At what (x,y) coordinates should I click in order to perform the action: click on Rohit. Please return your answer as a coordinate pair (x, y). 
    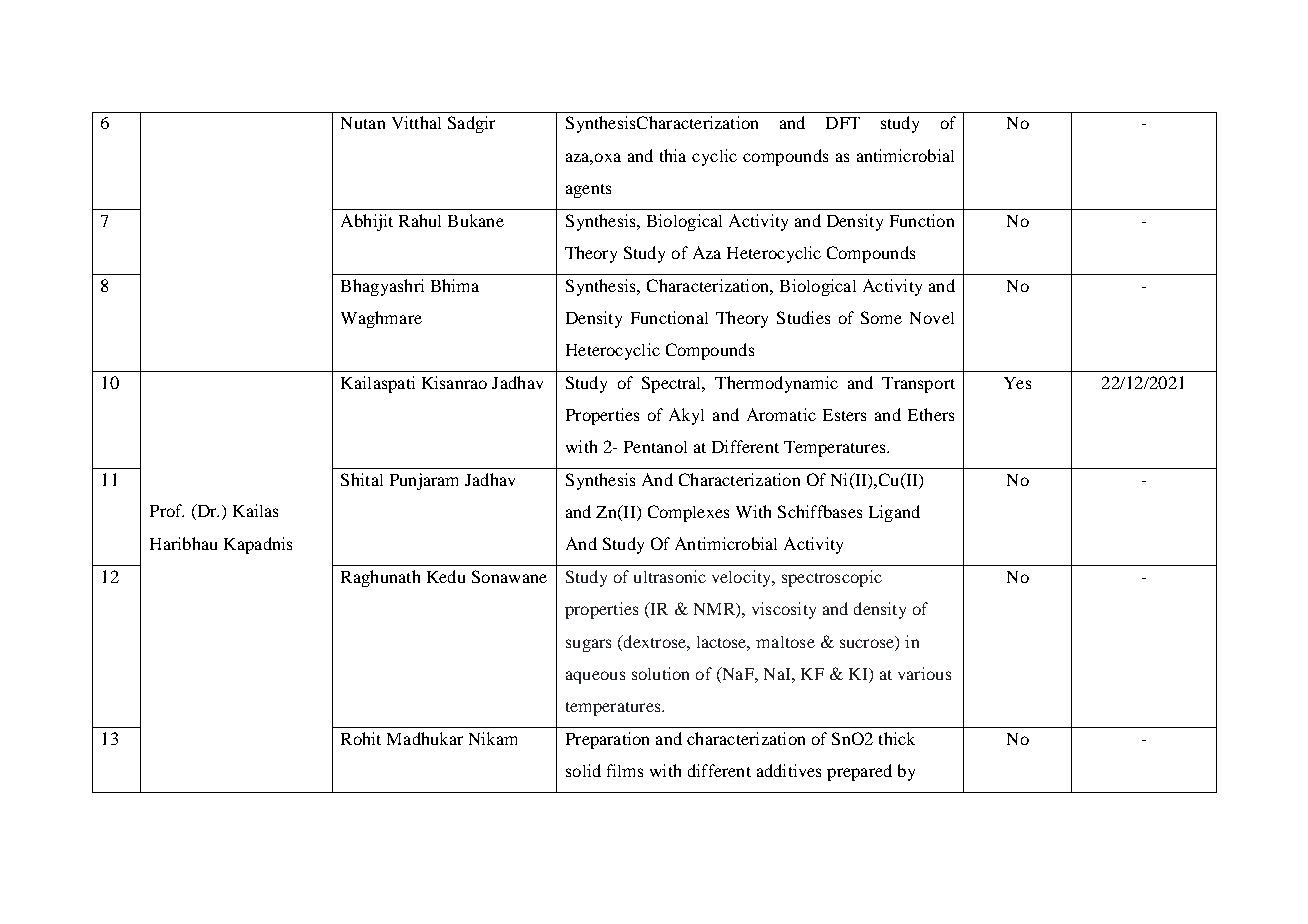
    Looking at the image, I should click on (361, 738).
